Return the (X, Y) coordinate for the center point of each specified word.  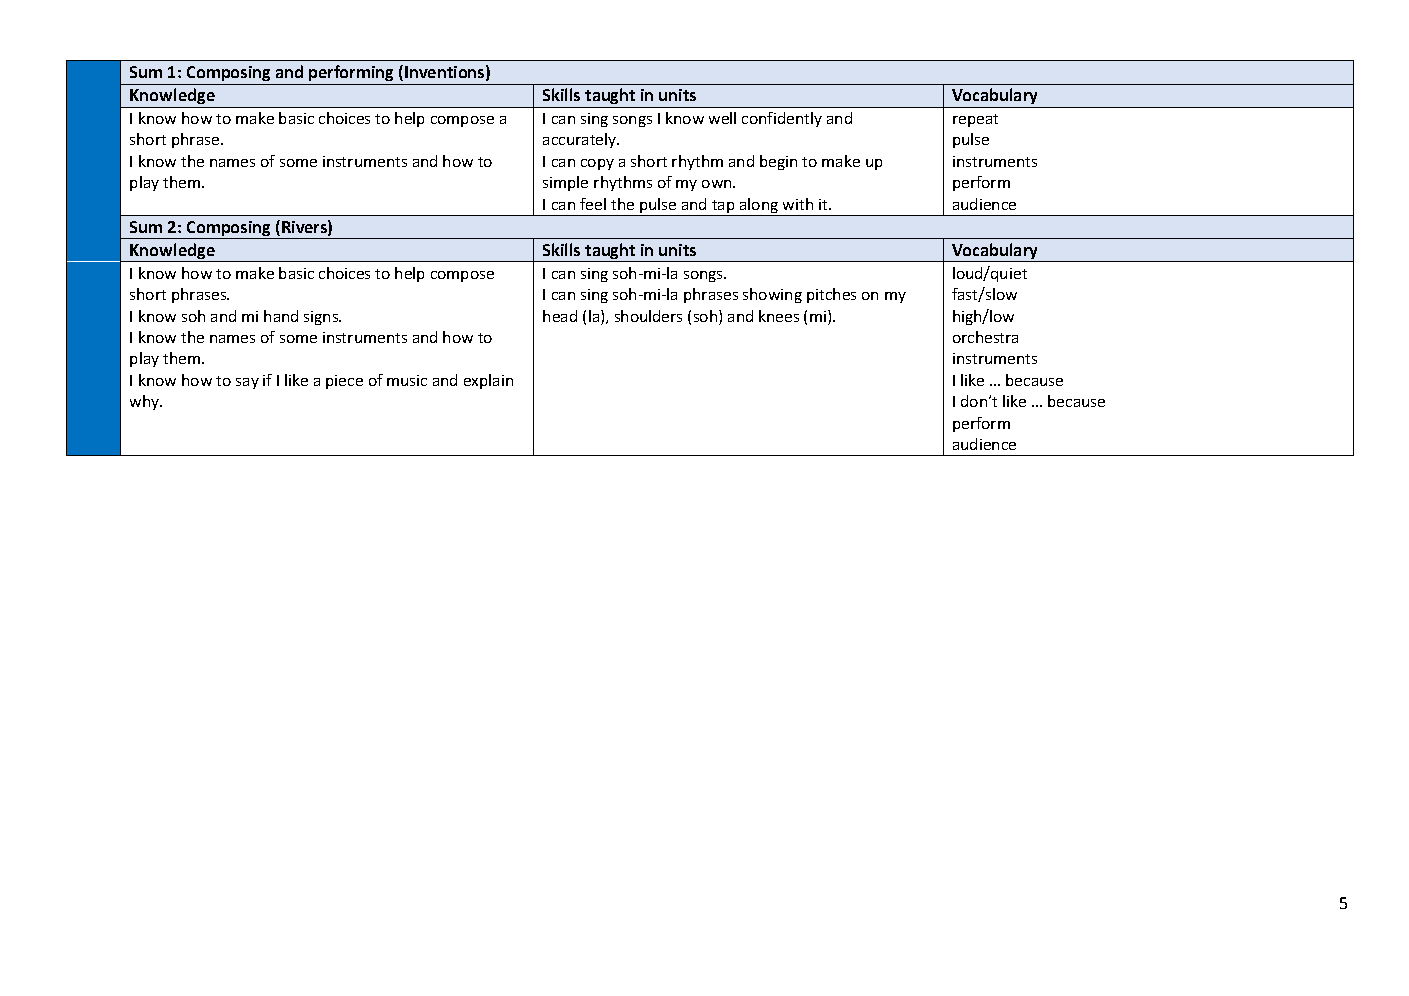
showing (772, 295)
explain (488, 381)
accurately (581, 140)
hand (281, 316)
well (722, 118)
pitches (831, 295)
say (247, 383)
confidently (782, 119)
